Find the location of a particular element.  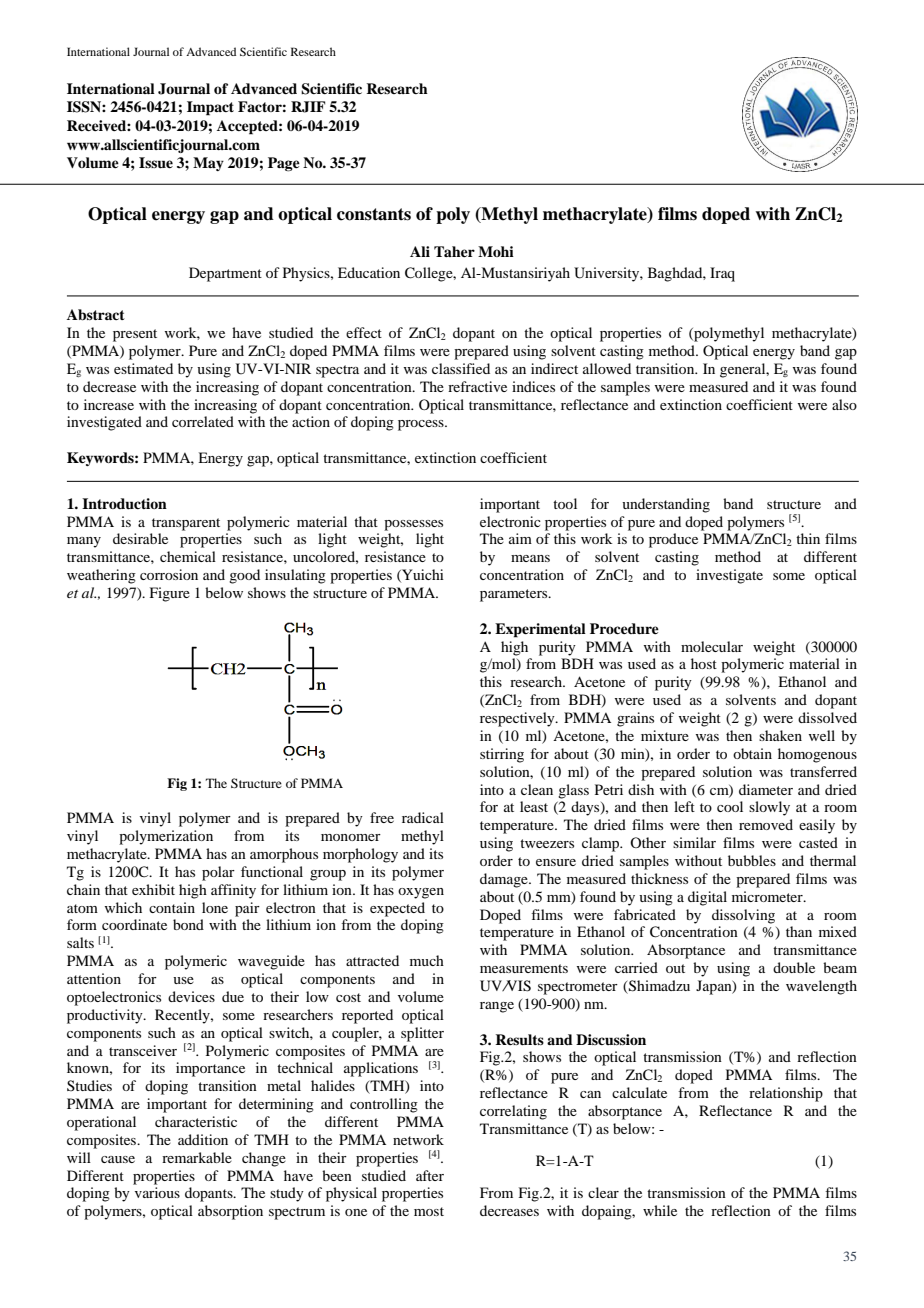

obtain is located at coordinates (752, 753).
